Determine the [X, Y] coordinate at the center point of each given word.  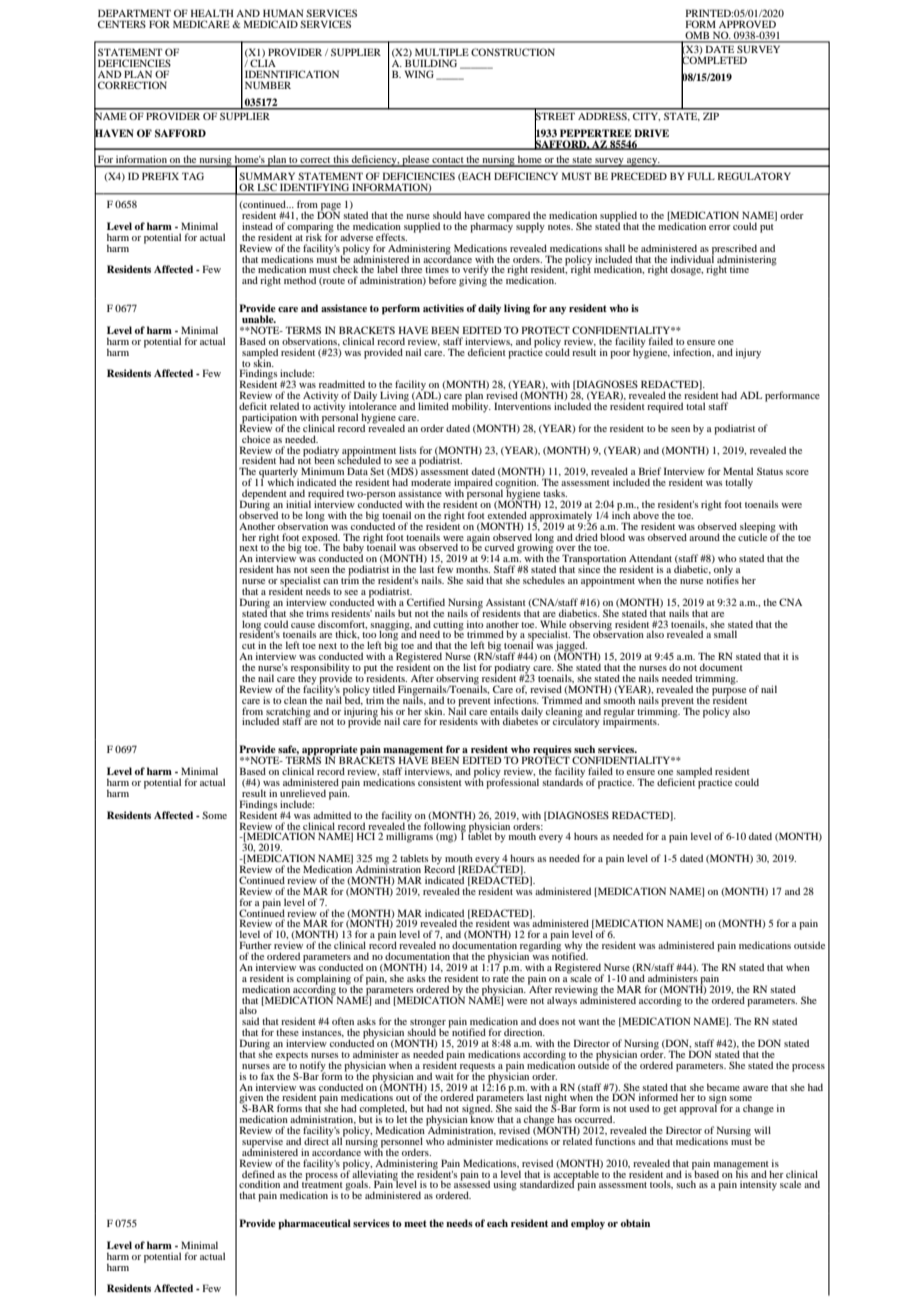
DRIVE [651, 133]
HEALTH [212, 13]
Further [256, 945]
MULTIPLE [442, 52]
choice [256, 439]
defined [258, 1174]
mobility [471, 406]
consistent [440, 782]
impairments [631, 722]
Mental [738, 471]
